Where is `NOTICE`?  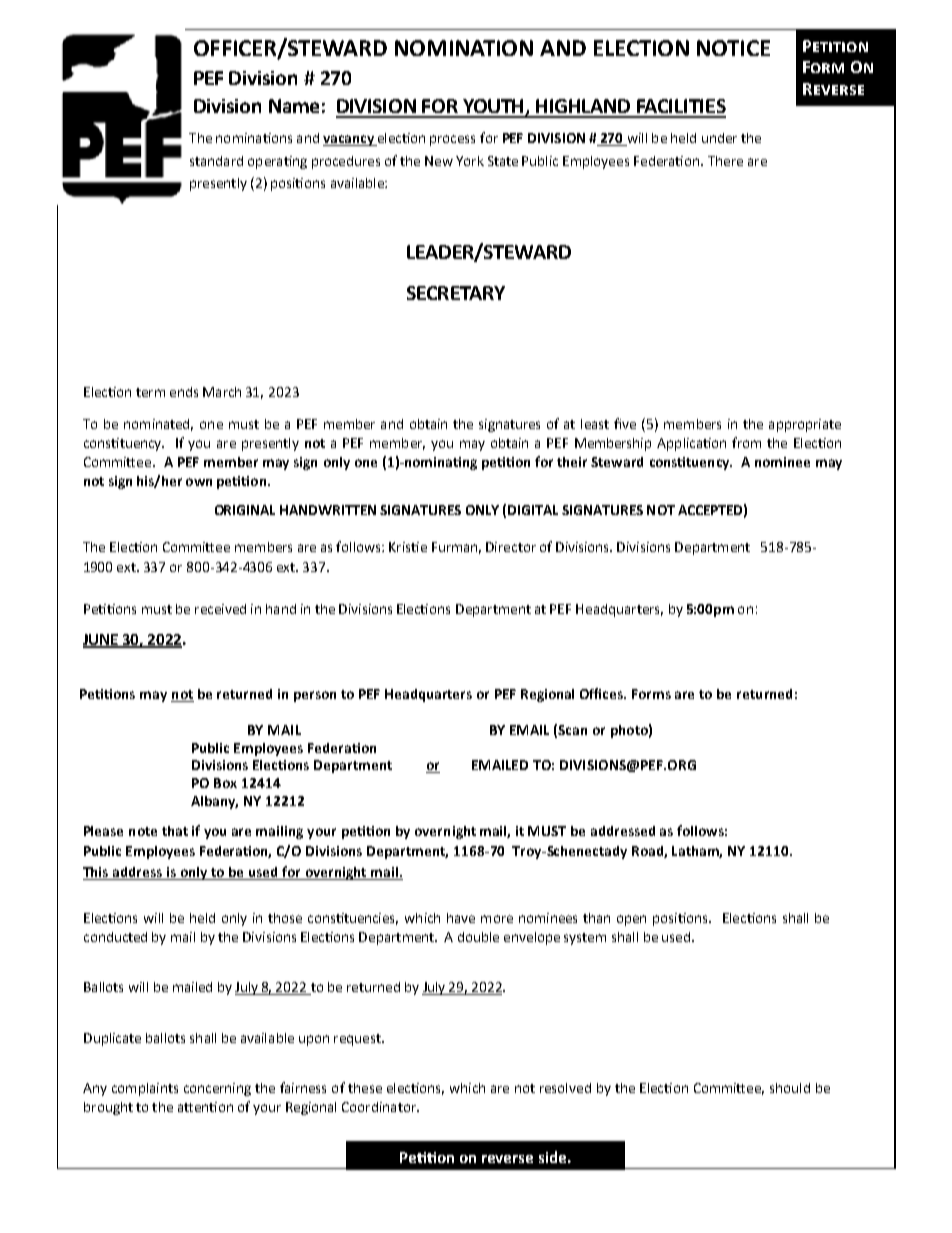
NOTICE is located at coordinates (733, 48).
